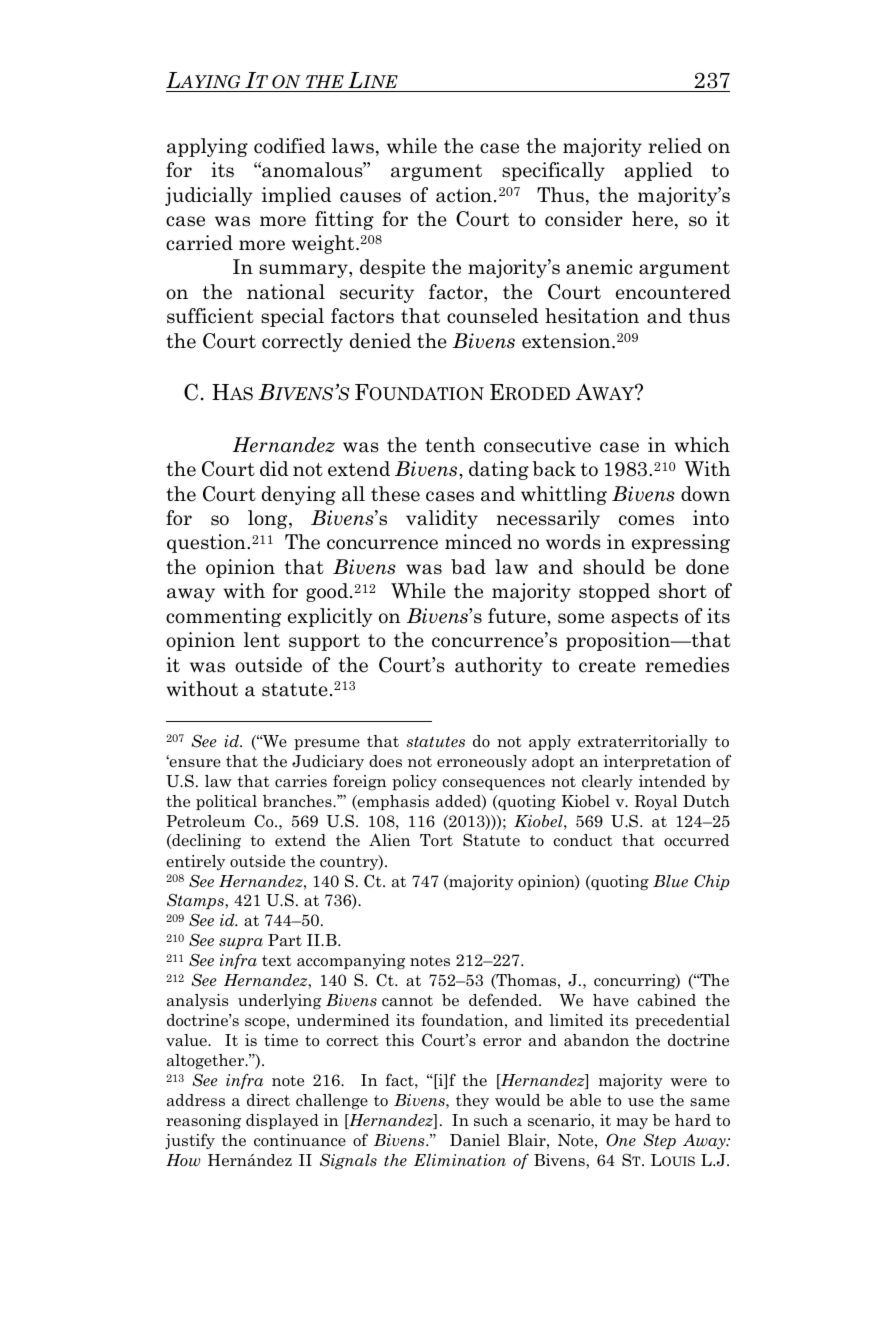  What do you see at coordinates (209, 196) in the screenshot?
I see `judicially` at bounding box center [209, 196].
